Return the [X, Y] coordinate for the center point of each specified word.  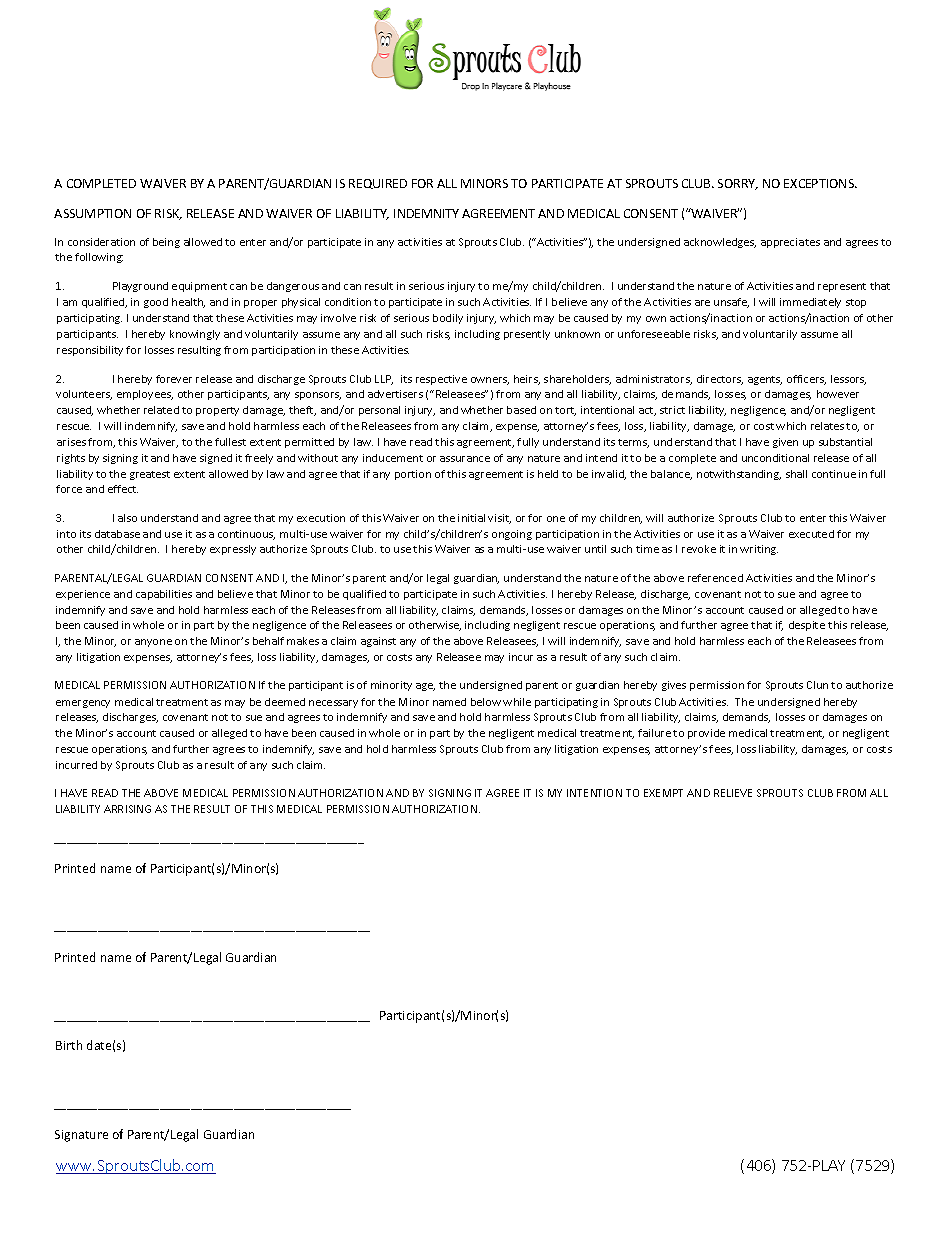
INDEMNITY [426, 213]
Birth [69, 1045]
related [161, 410]
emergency [83, 704]
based [521, 410]
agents [765, 380]
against [378, 642]
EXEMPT [663, 793]
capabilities [164, 595]
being [166, 243]
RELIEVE [733, 793]
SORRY [738, 184]
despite [807, 626]
